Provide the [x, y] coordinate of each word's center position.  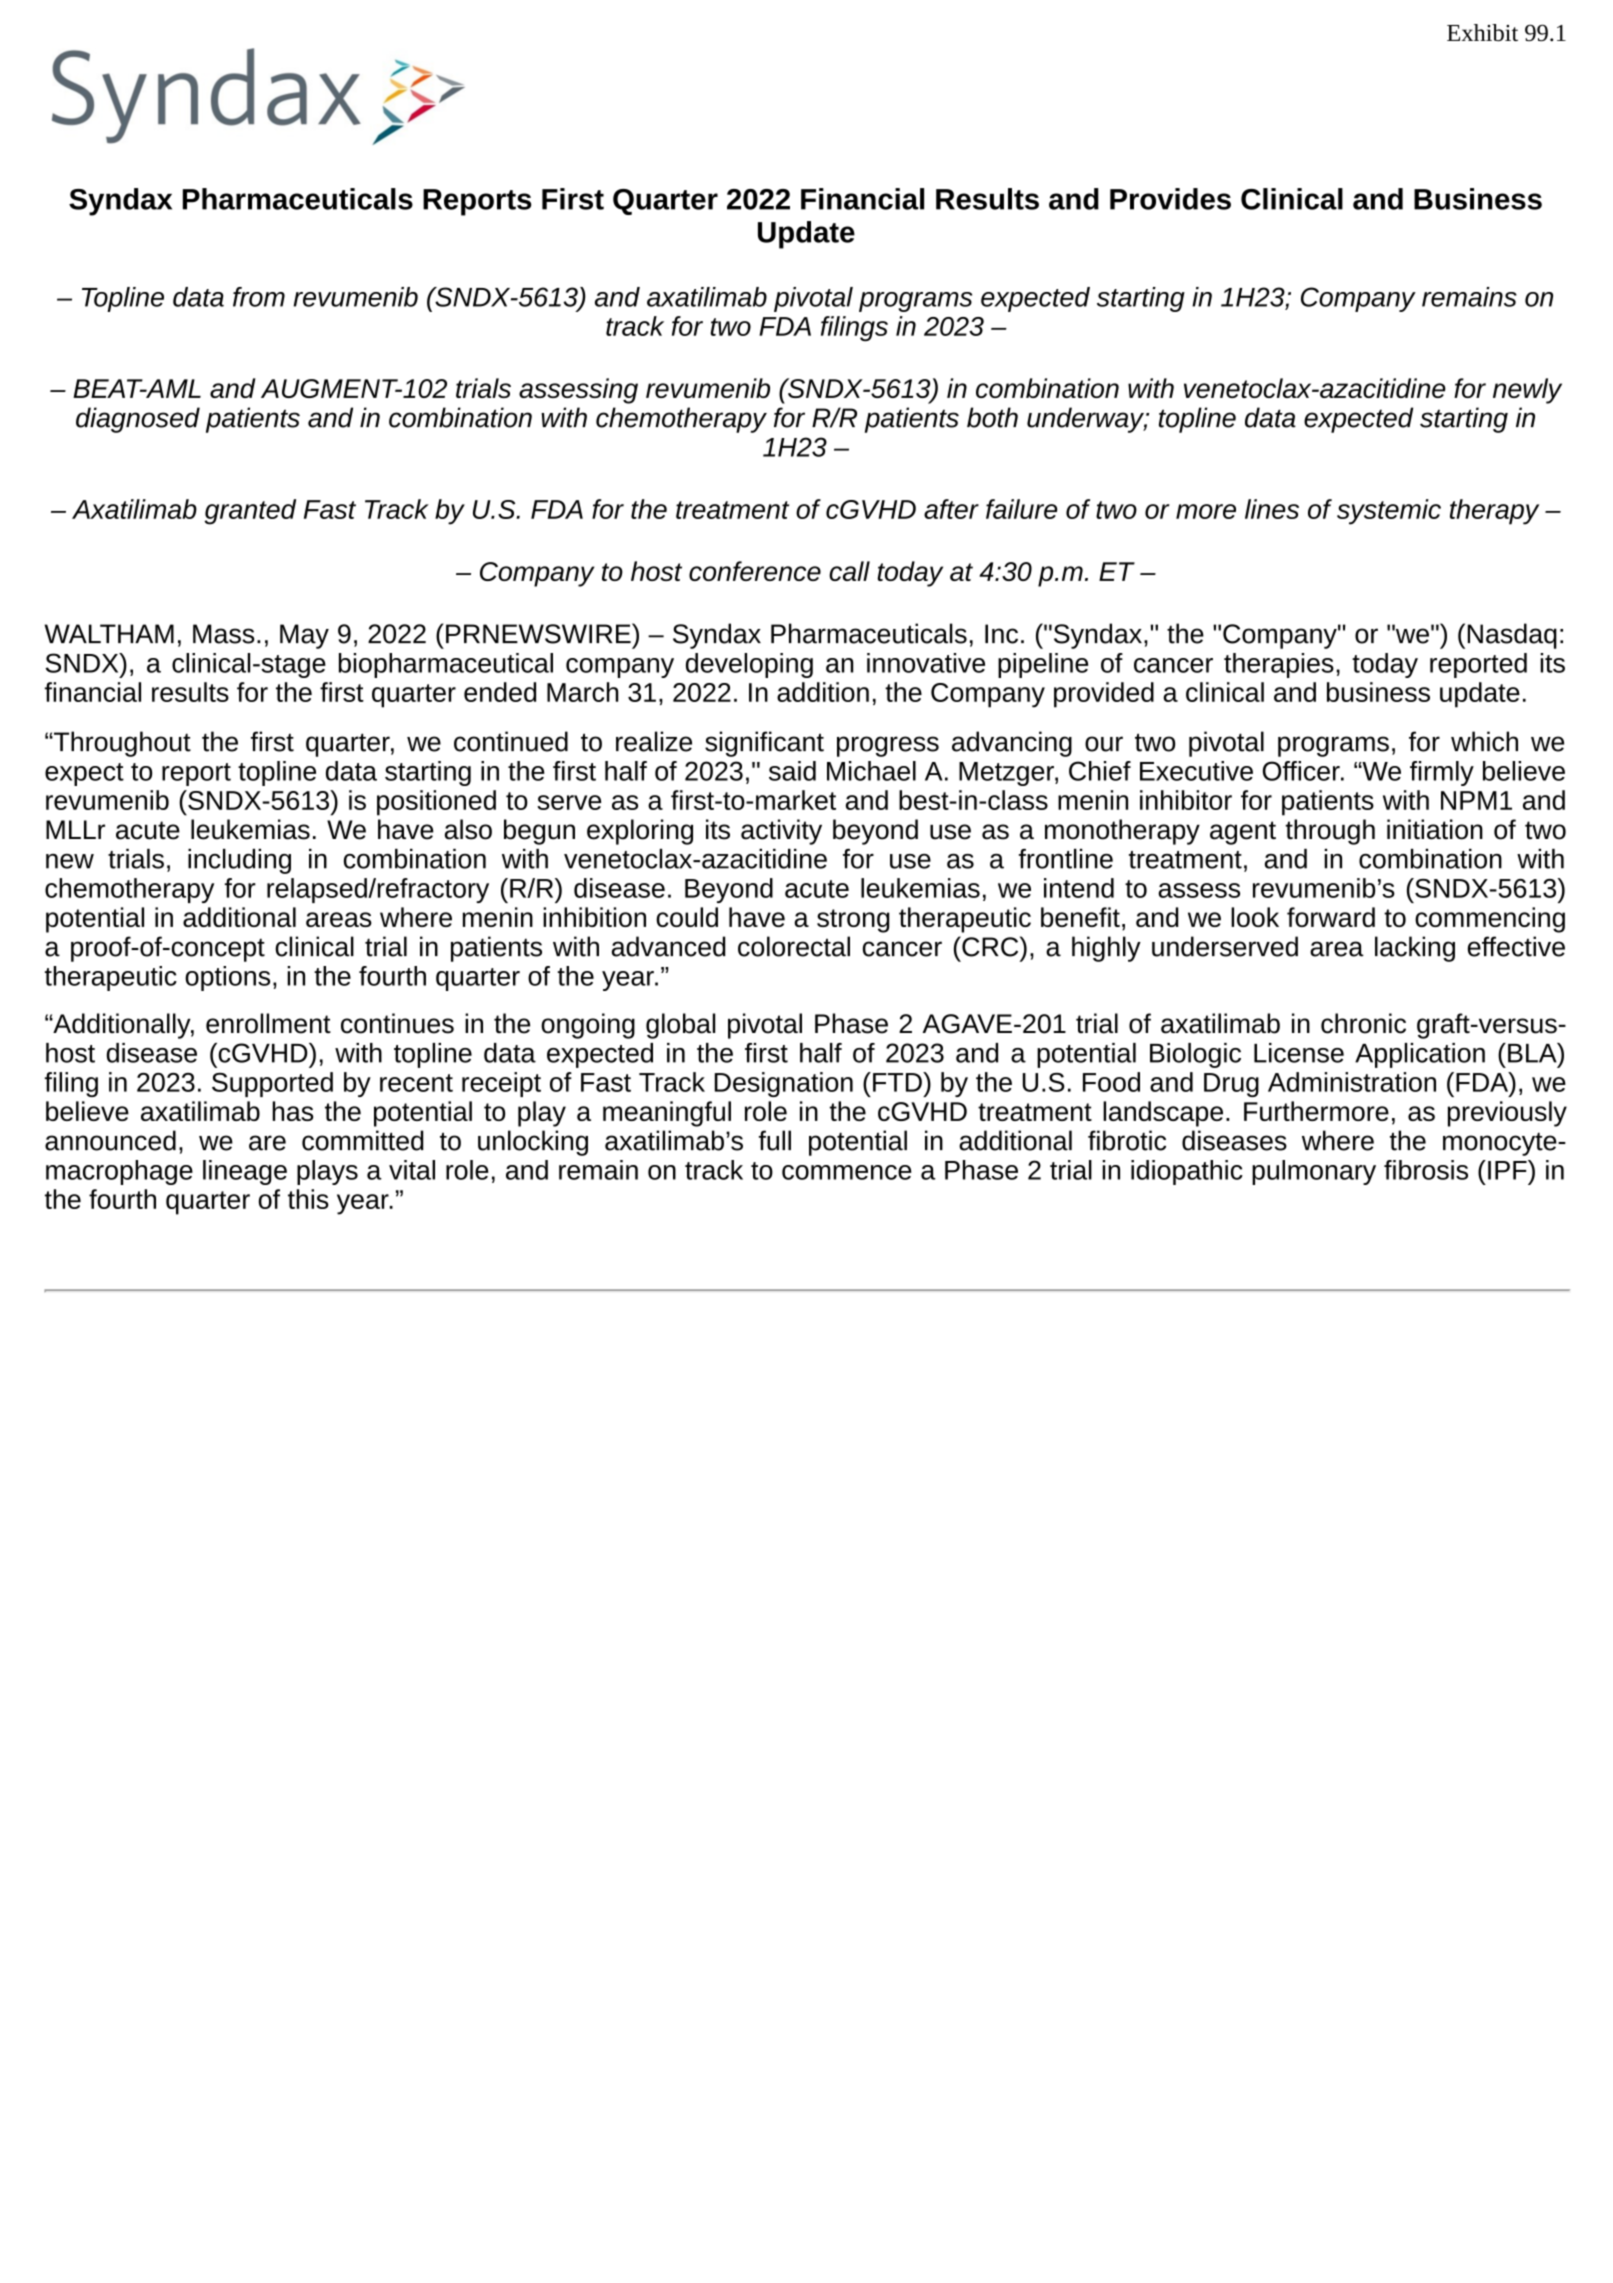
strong [853, 921]
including [239, 861]
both [992, 417]
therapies [1279, 665]
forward [1331, 917]
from [259, 297]
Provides [1170, 199]
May [304, 636]
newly [1527, 391]
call [849, 571]
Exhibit [1482, 32]
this [308, 1199]
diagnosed [138, 420]
